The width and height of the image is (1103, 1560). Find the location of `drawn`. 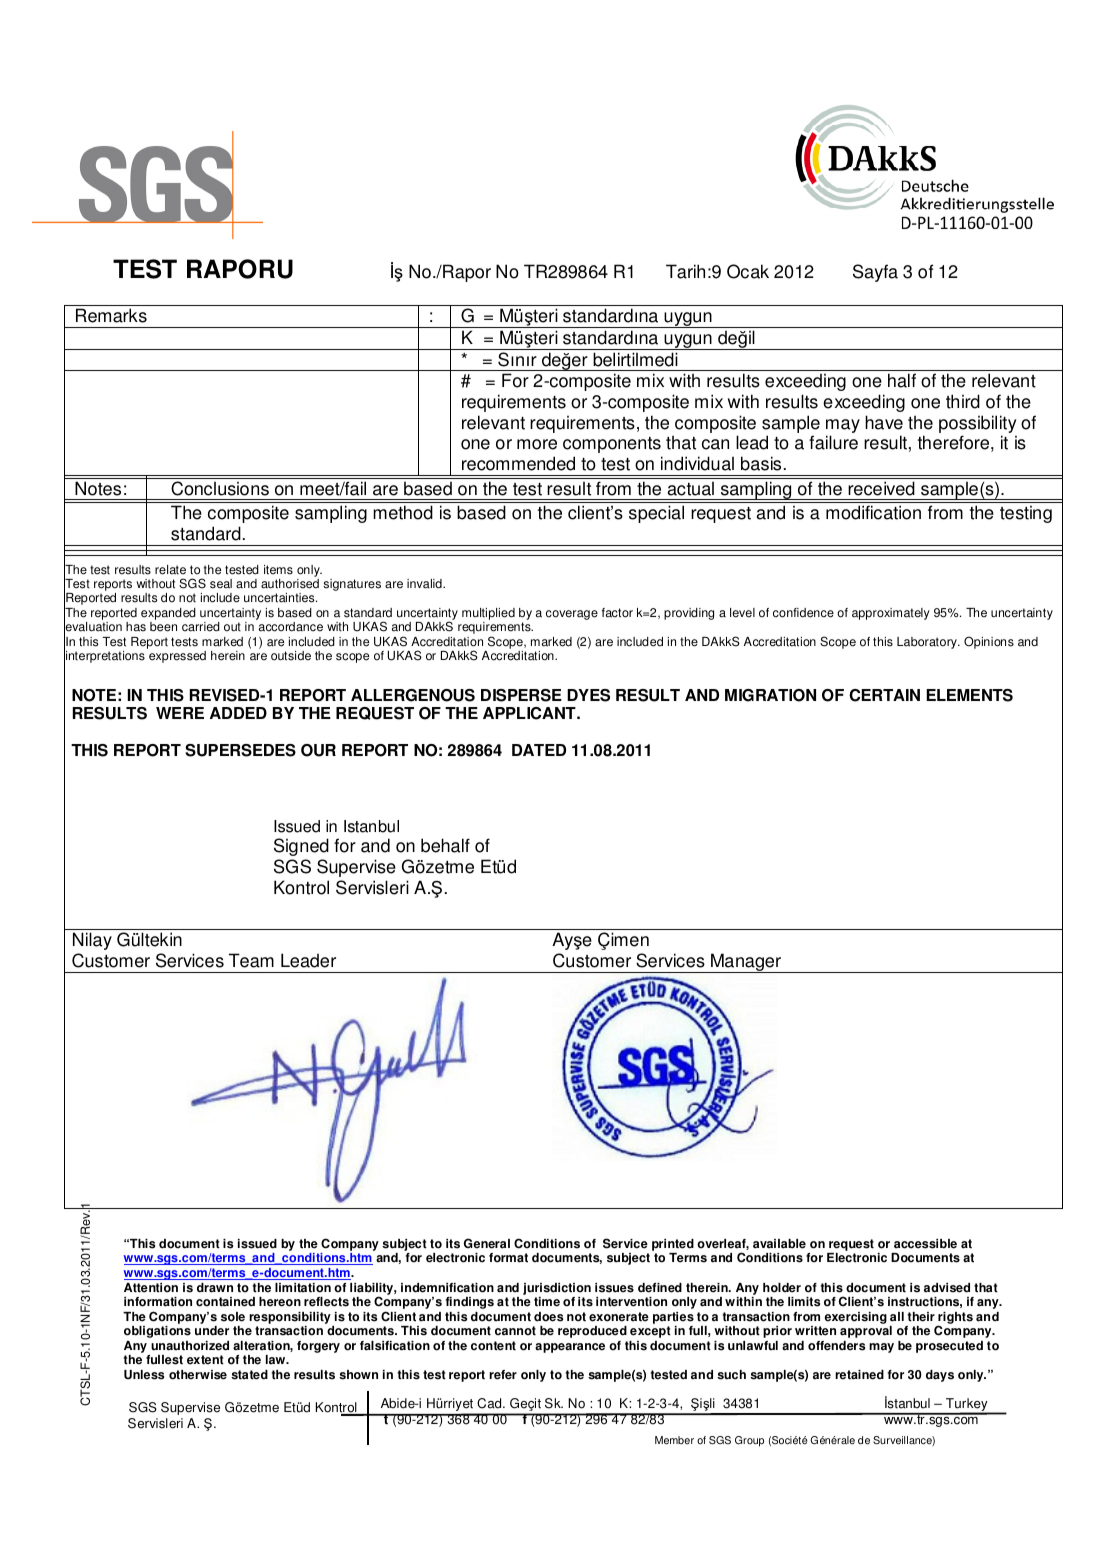

drawn is located at coordinates (215, 1288).
